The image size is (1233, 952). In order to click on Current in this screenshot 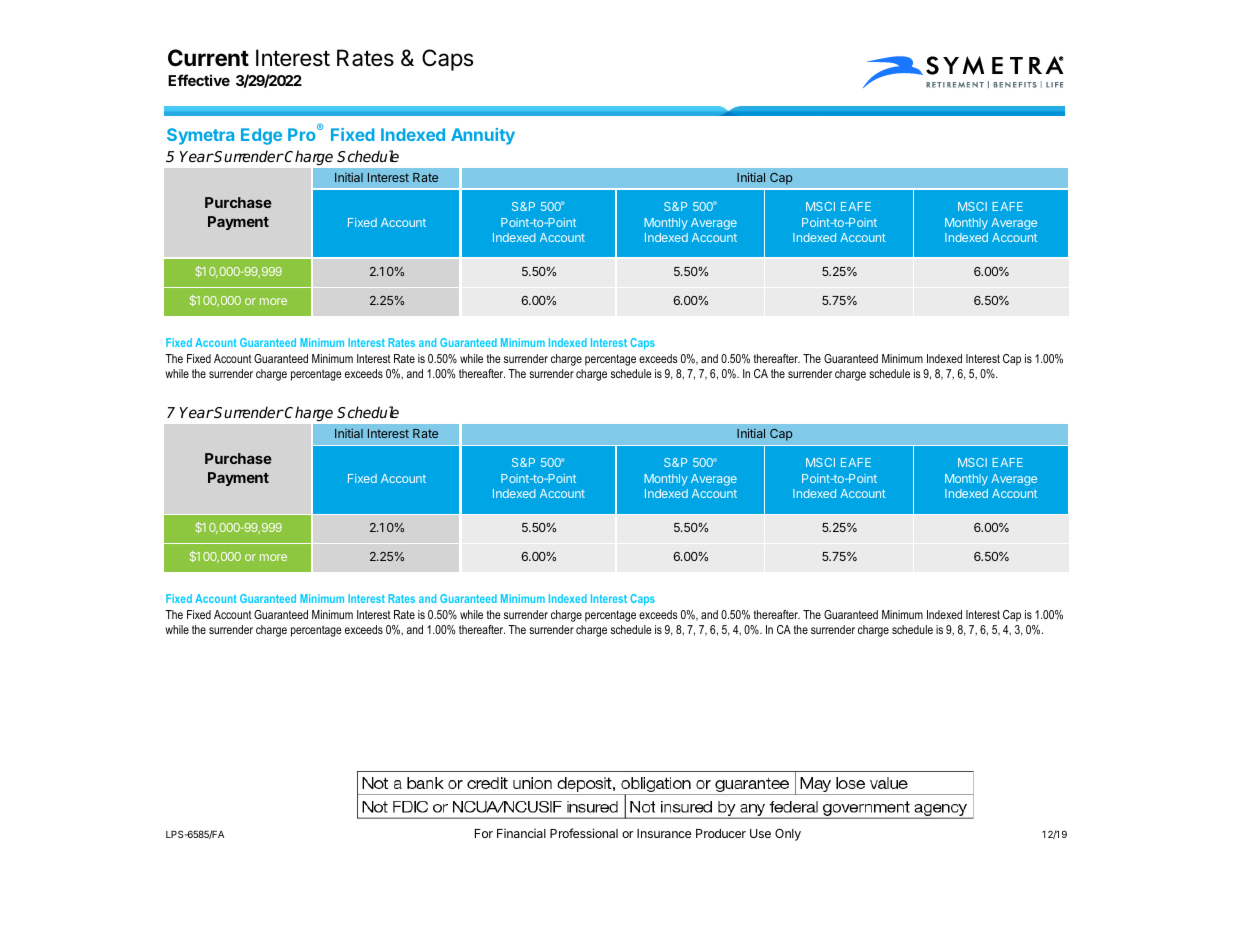, I will do `click(208, 58)`.
